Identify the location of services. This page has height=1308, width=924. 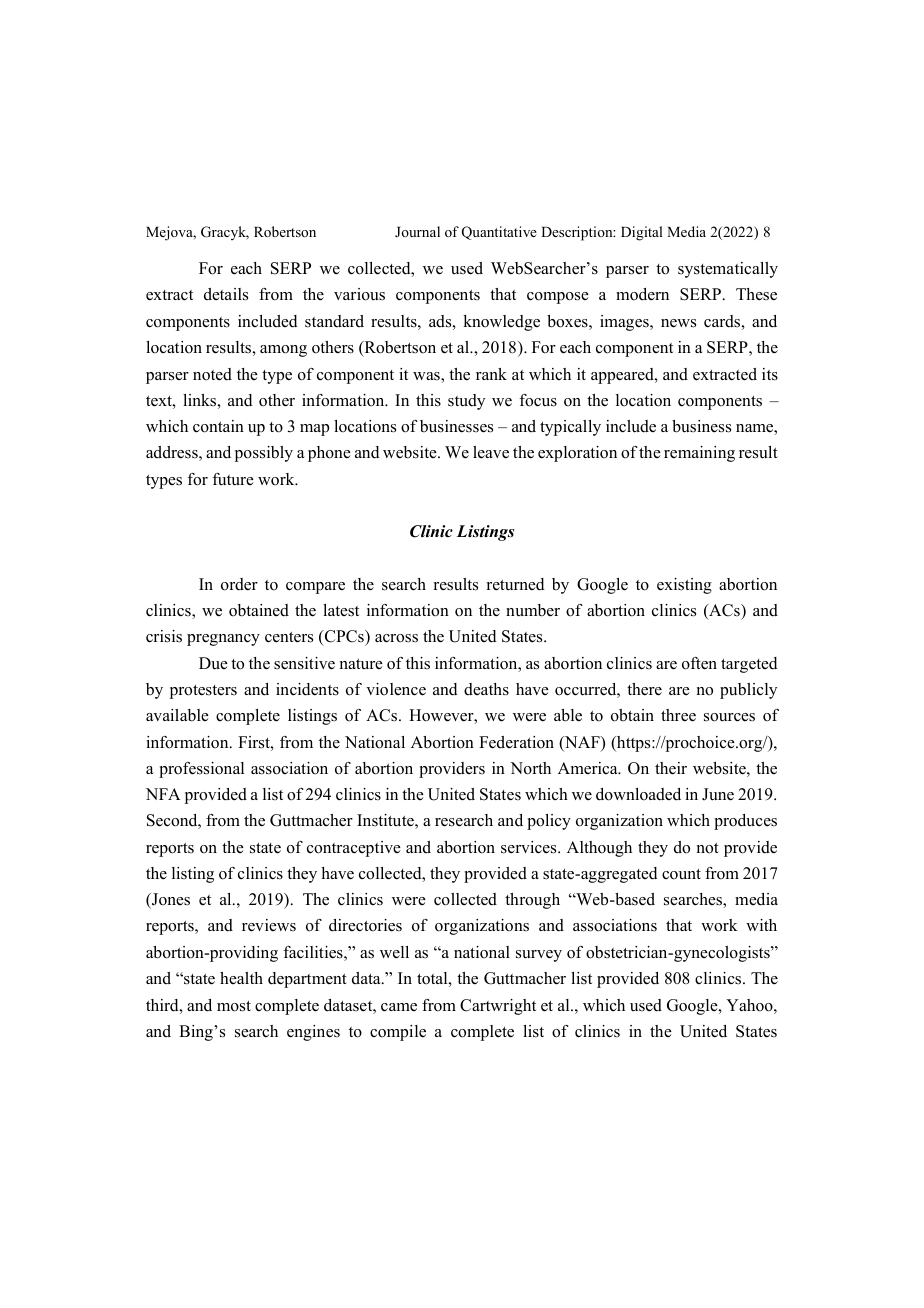
(530, 847).
